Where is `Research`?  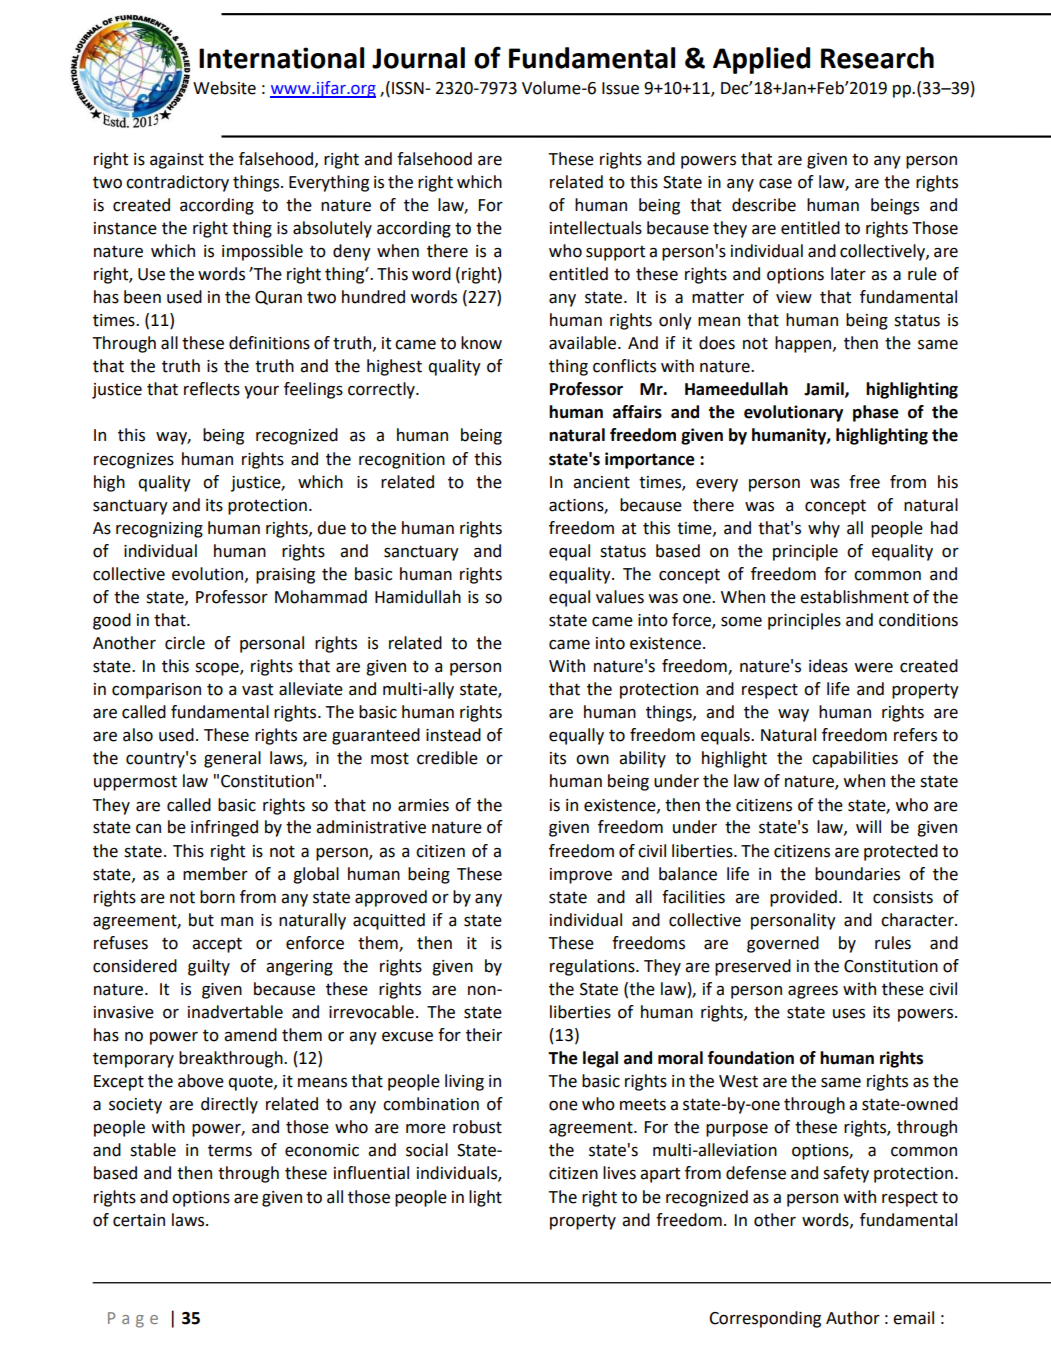 Research is located at coordinates (877, 58).
